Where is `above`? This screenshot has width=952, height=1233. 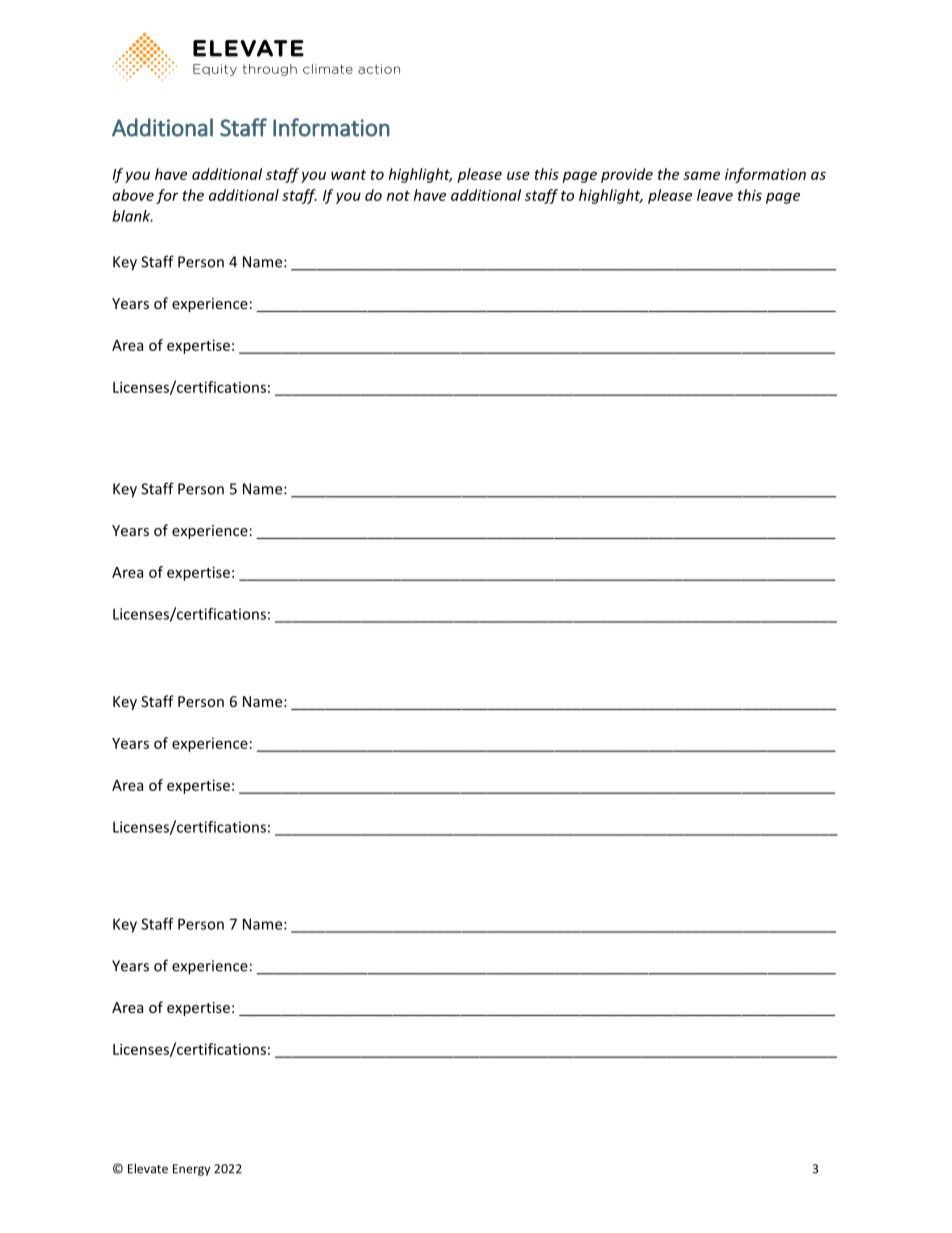
above is located at coordinates (133, 195).
